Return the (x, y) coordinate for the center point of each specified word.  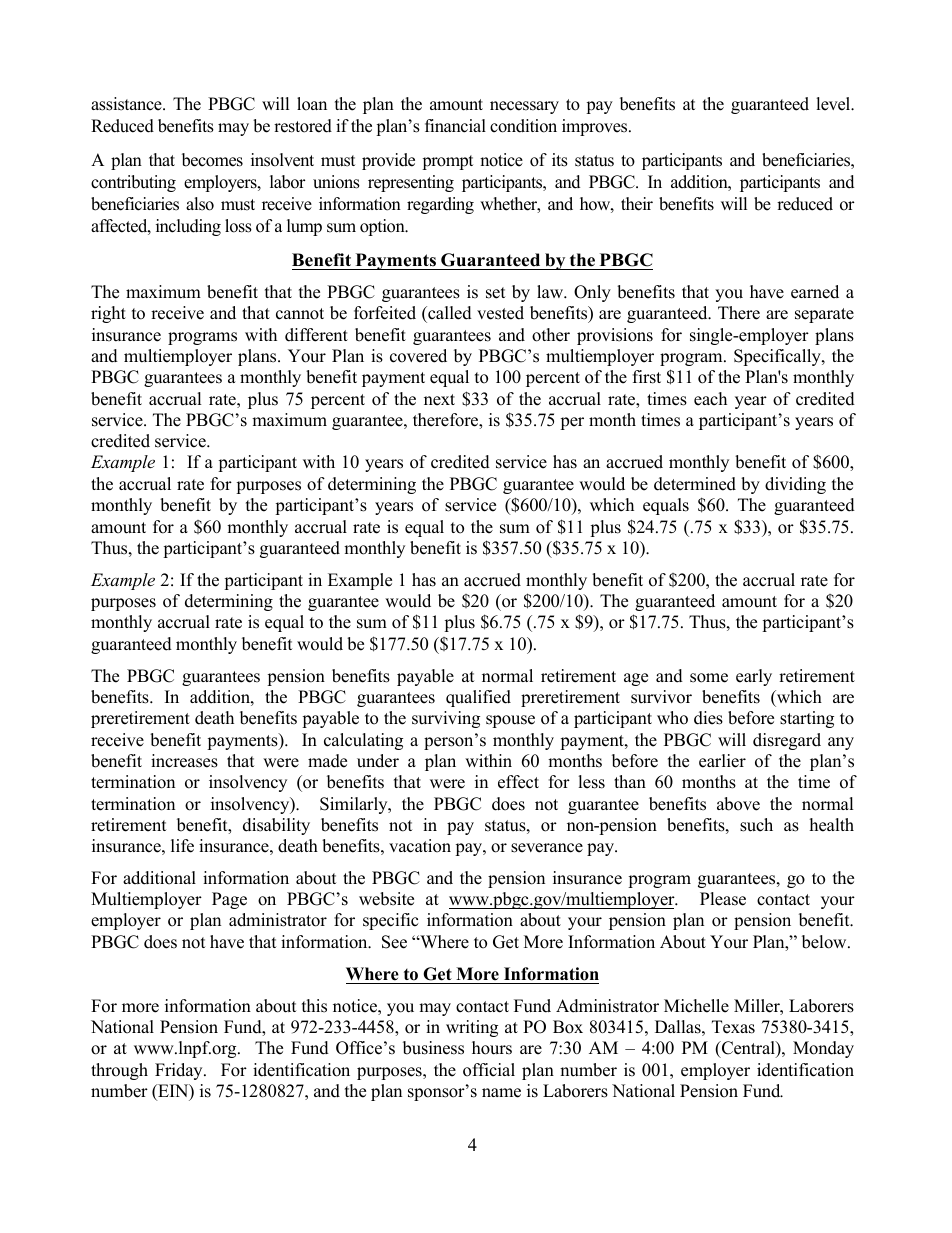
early (754, 677)
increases (184, 761)
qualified (478, 698)
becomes (212, 160)
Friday (180, 1071)
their (637, 204)
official (489, 1070)
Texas (733, 1027)
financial (455, 126)
